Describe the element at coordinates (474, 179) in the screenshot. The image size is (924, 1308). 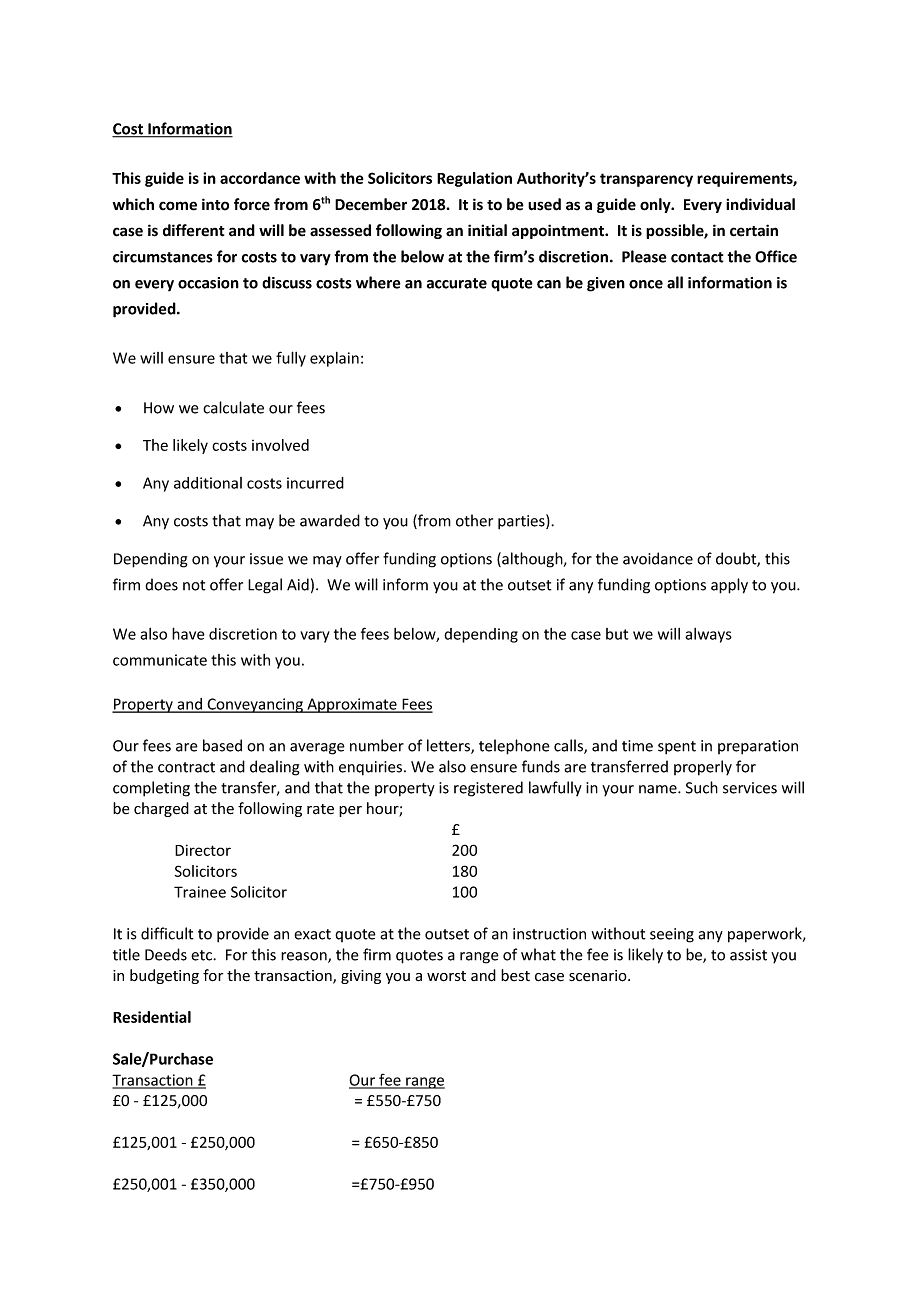
I see `Regulation` at that location.
